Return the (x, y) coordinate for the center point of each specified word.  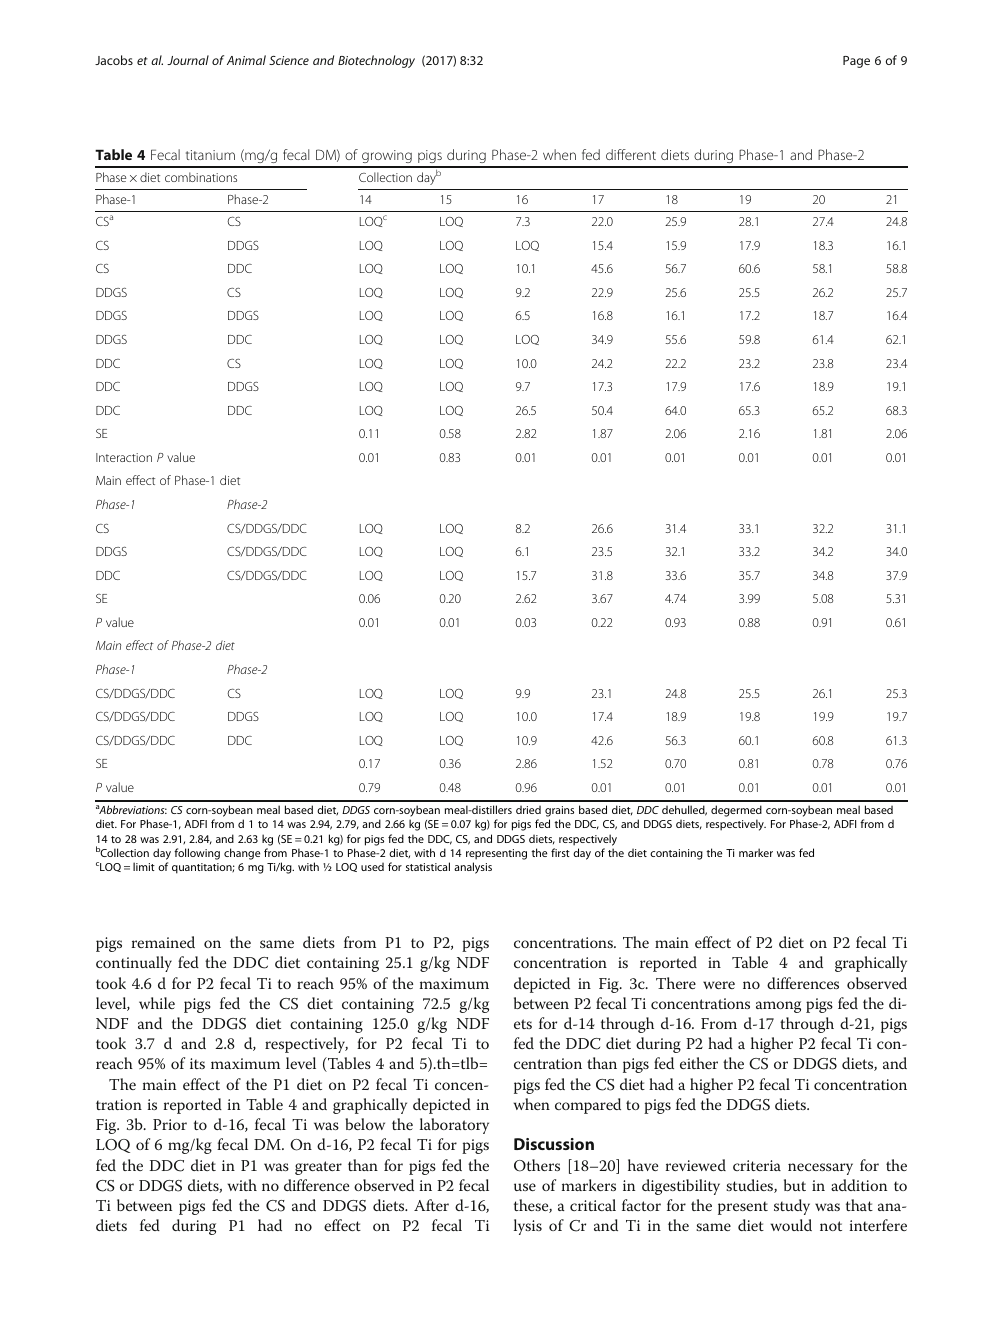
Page (856, 62)
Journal (188, 60)
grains (559, 813)
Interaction (124, 457)
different (631, 154)
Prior (170, 1124)
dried (528, 809)
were (719, 985)
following (197, 854)
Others (537, 1165)
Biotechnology (376, 61)
